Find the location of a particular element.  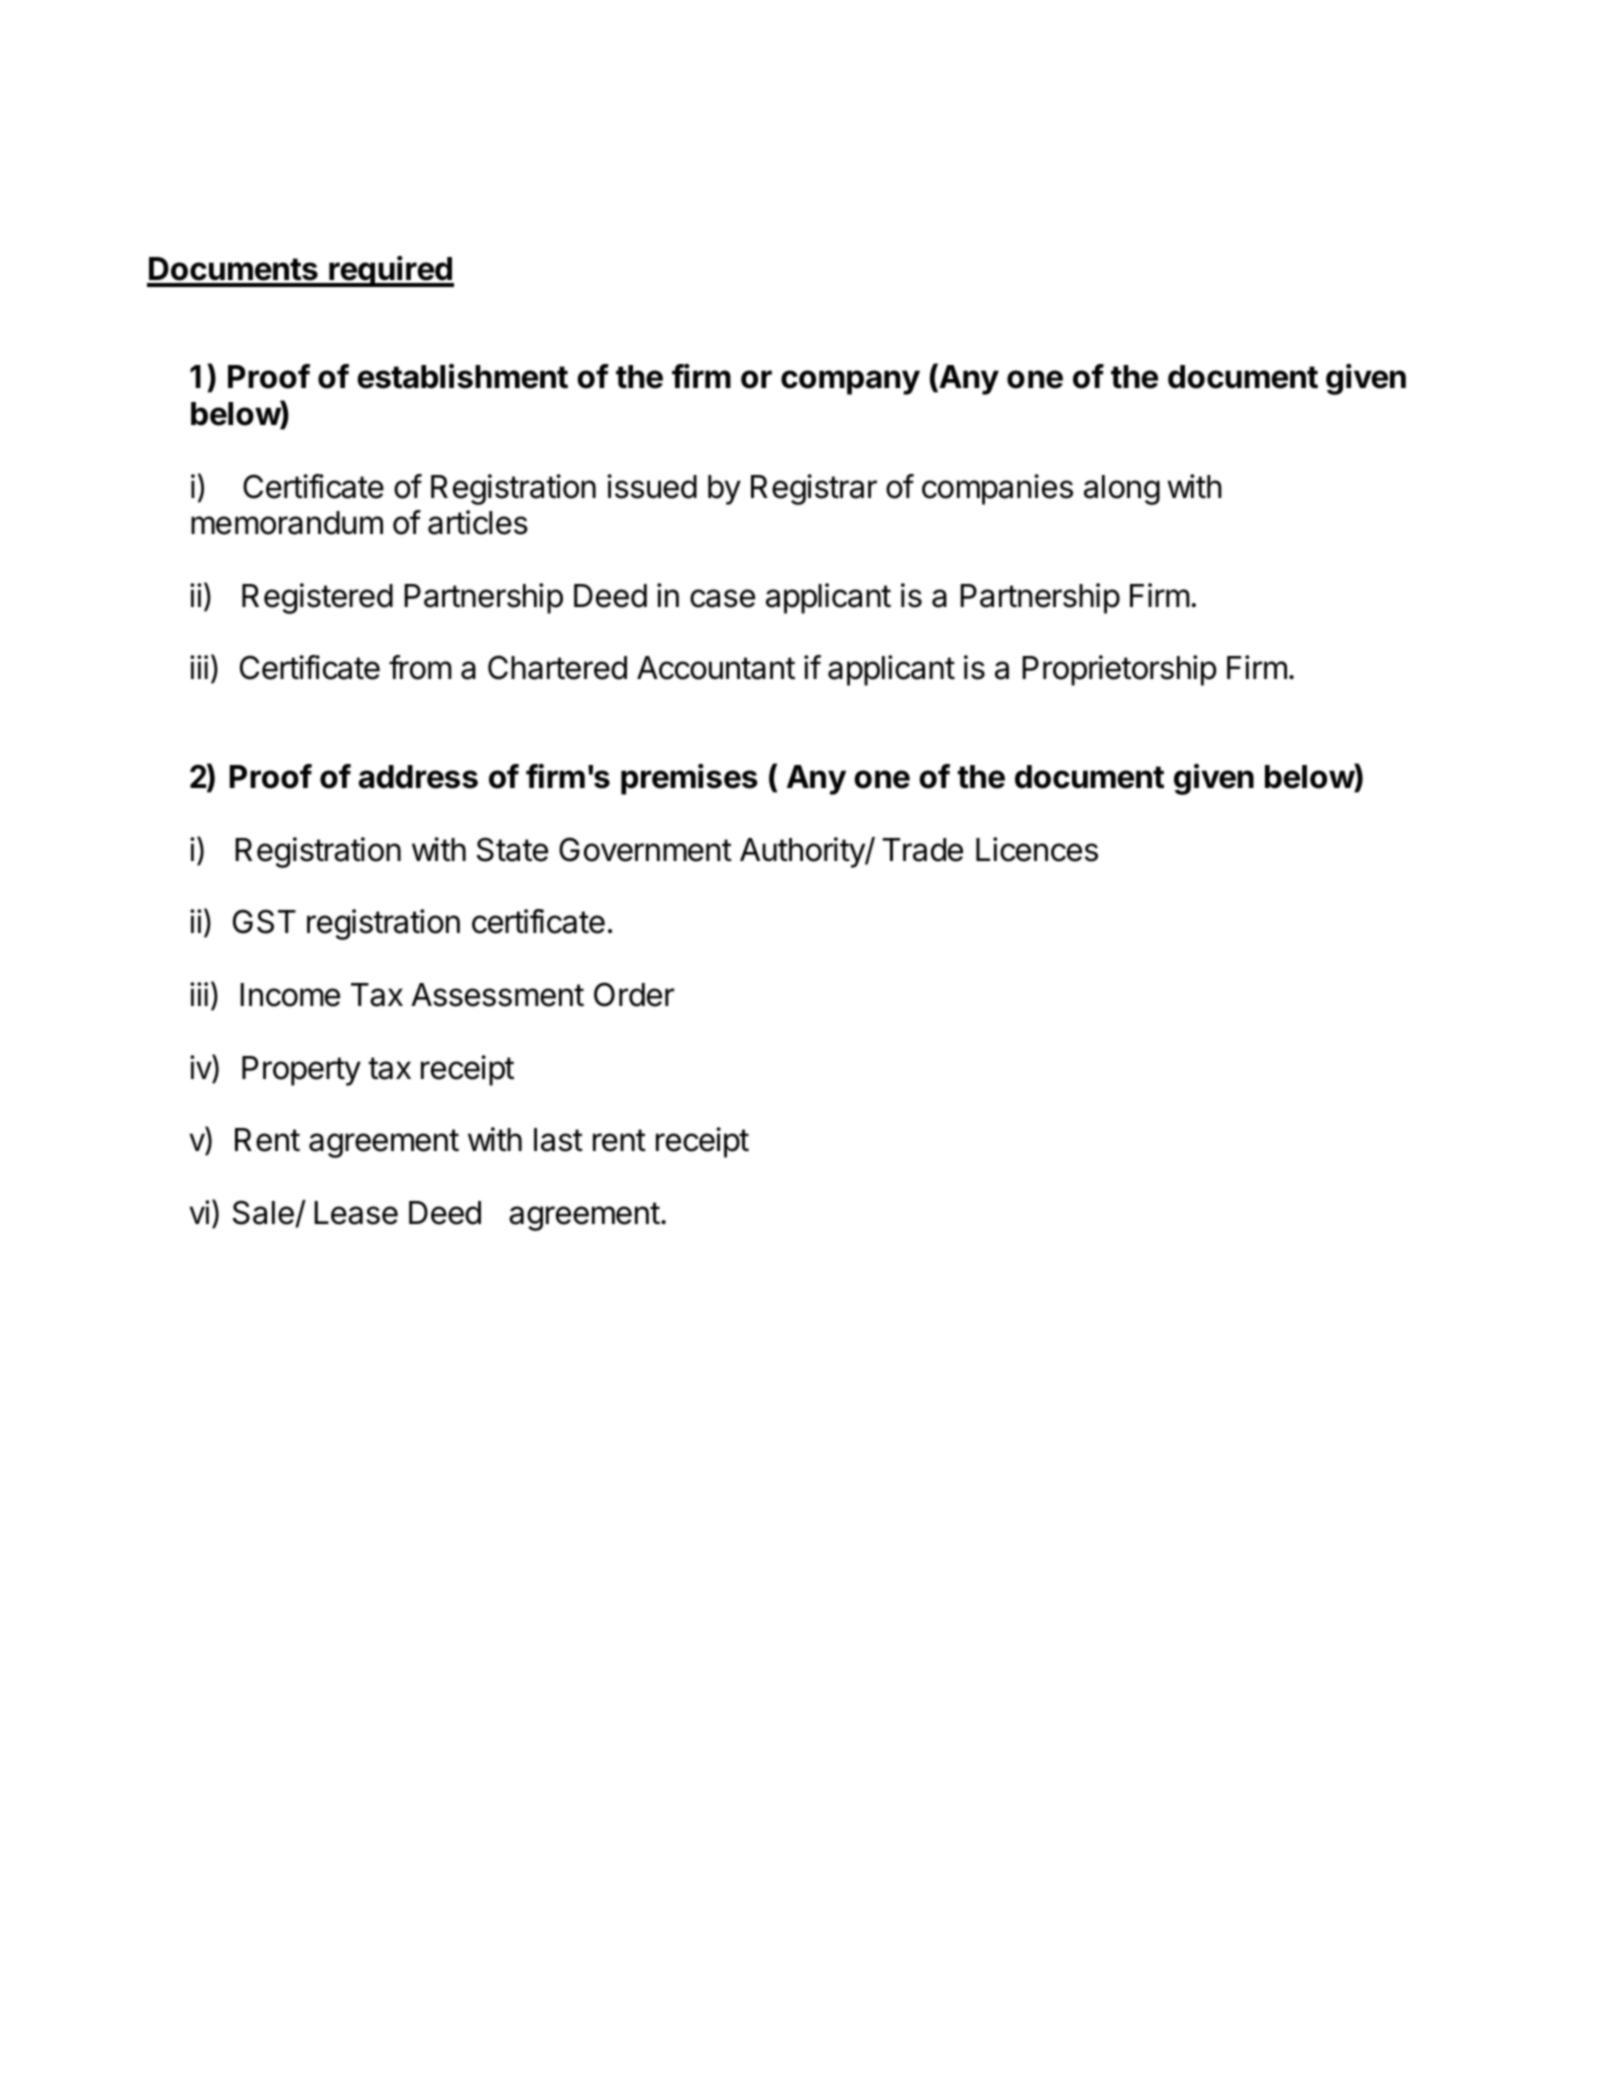

memorandum is located at coordinates (287, 523).
